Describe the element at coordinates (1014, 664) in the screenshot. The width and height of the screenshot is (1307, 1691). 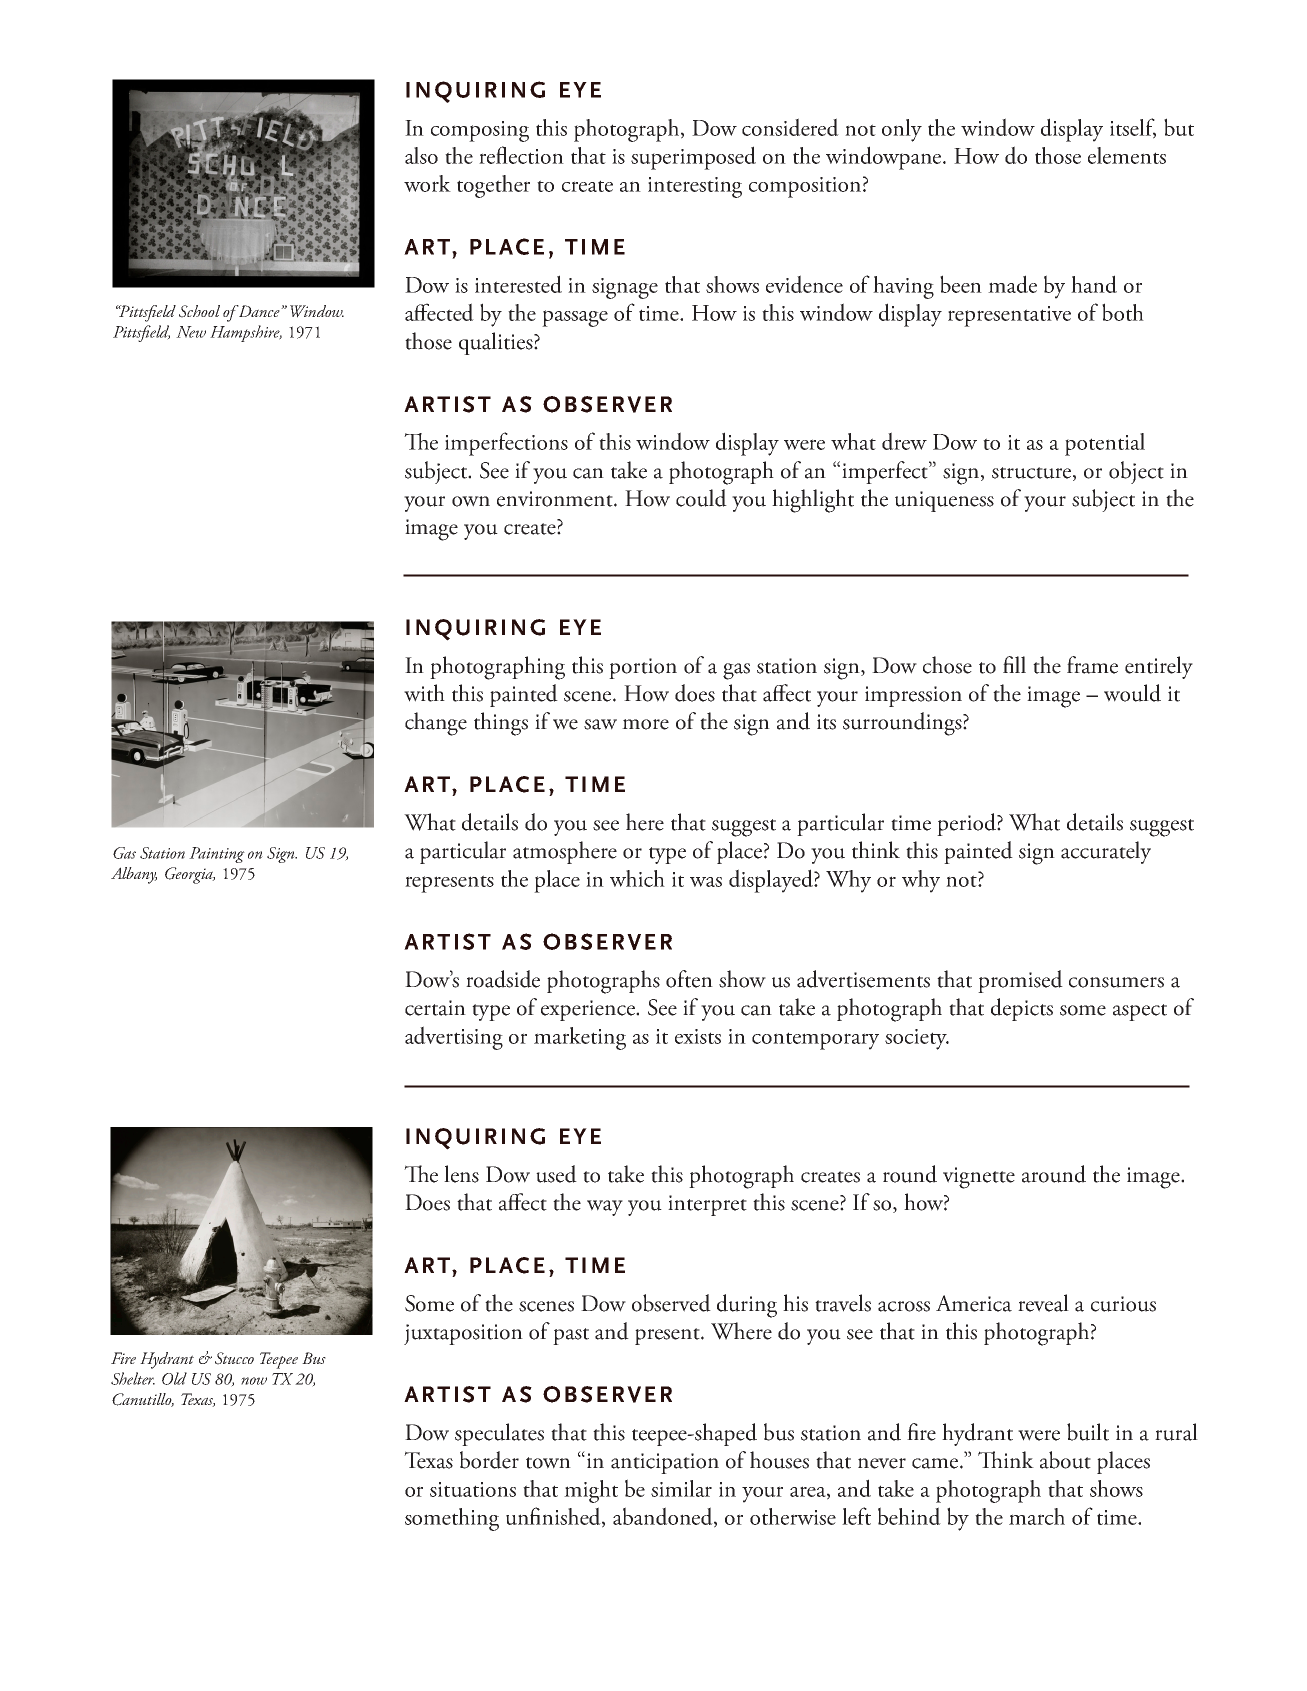
I see `fill` at that location.
